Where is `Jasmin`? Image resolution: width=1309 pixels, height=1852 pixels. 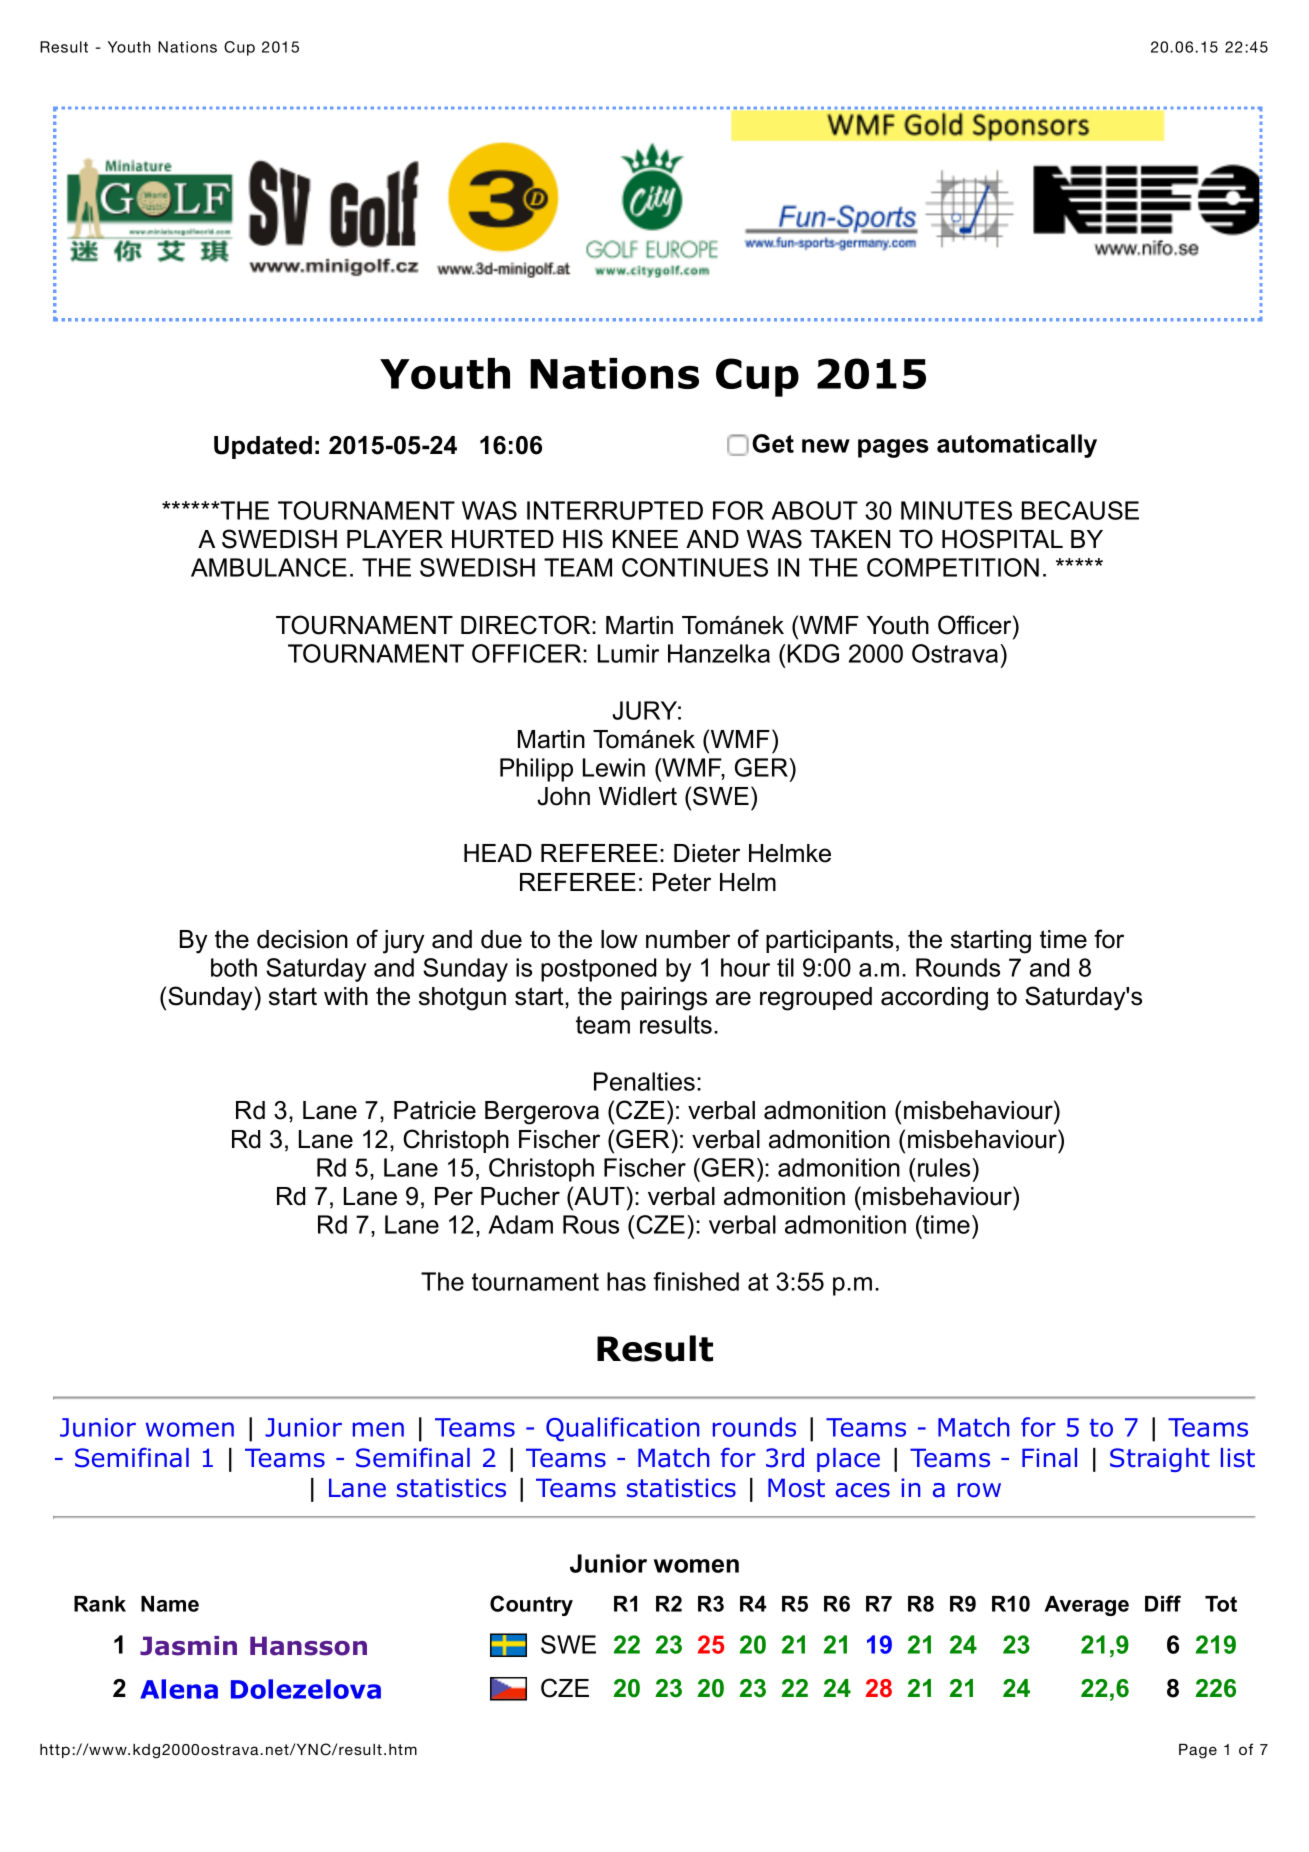 Jasmin is located at coordinates (188, 1646).
